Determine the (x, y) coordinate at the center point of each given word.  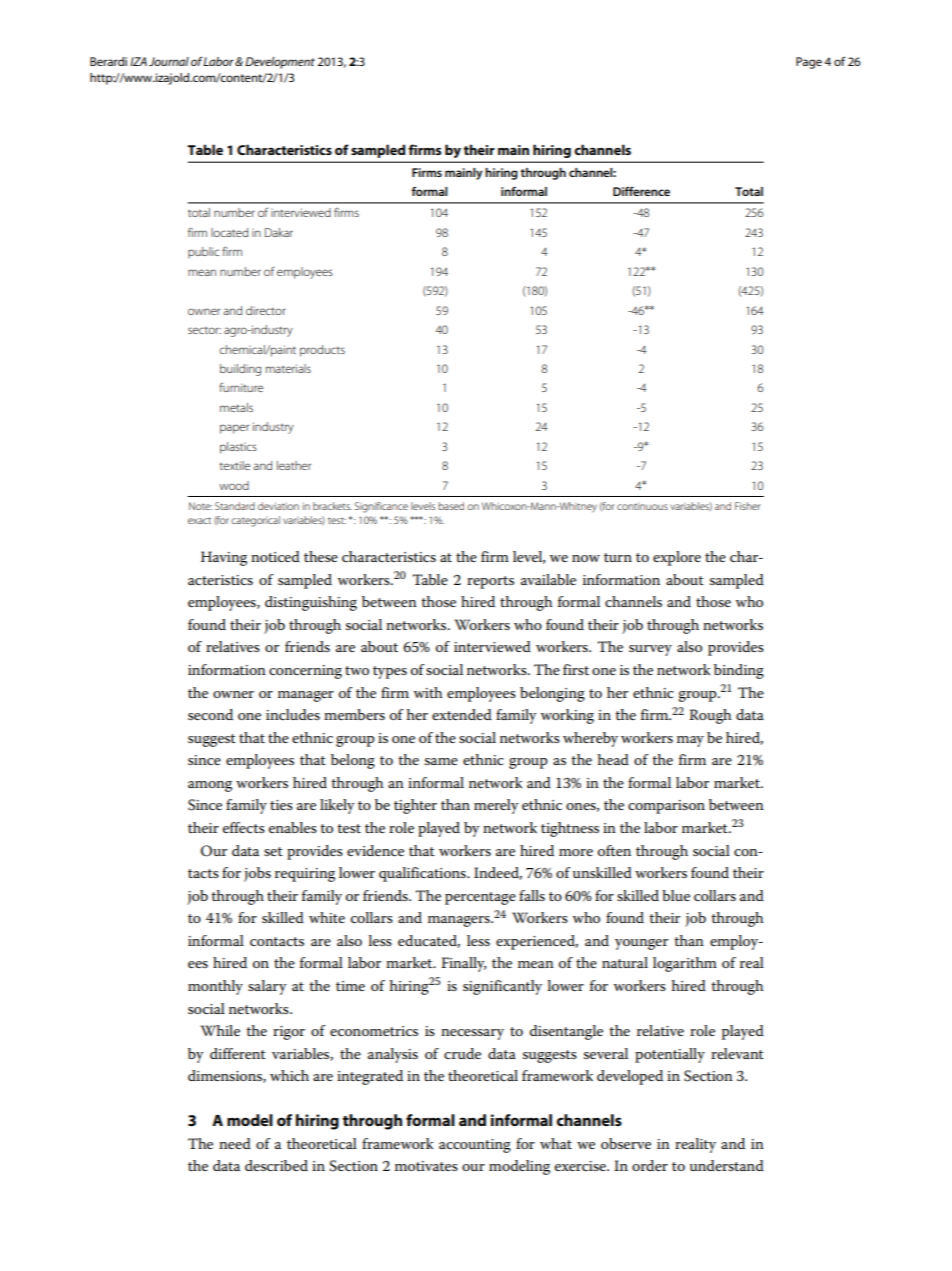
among (210, 786)
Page (809, 63)
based (451, 506)
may (690, 741)
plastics (238, 448)
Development (280, 63)
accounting (475, 1146)
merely (496, 806)
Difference (641, 191)
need (235, 1143)
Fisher (748, 506)
